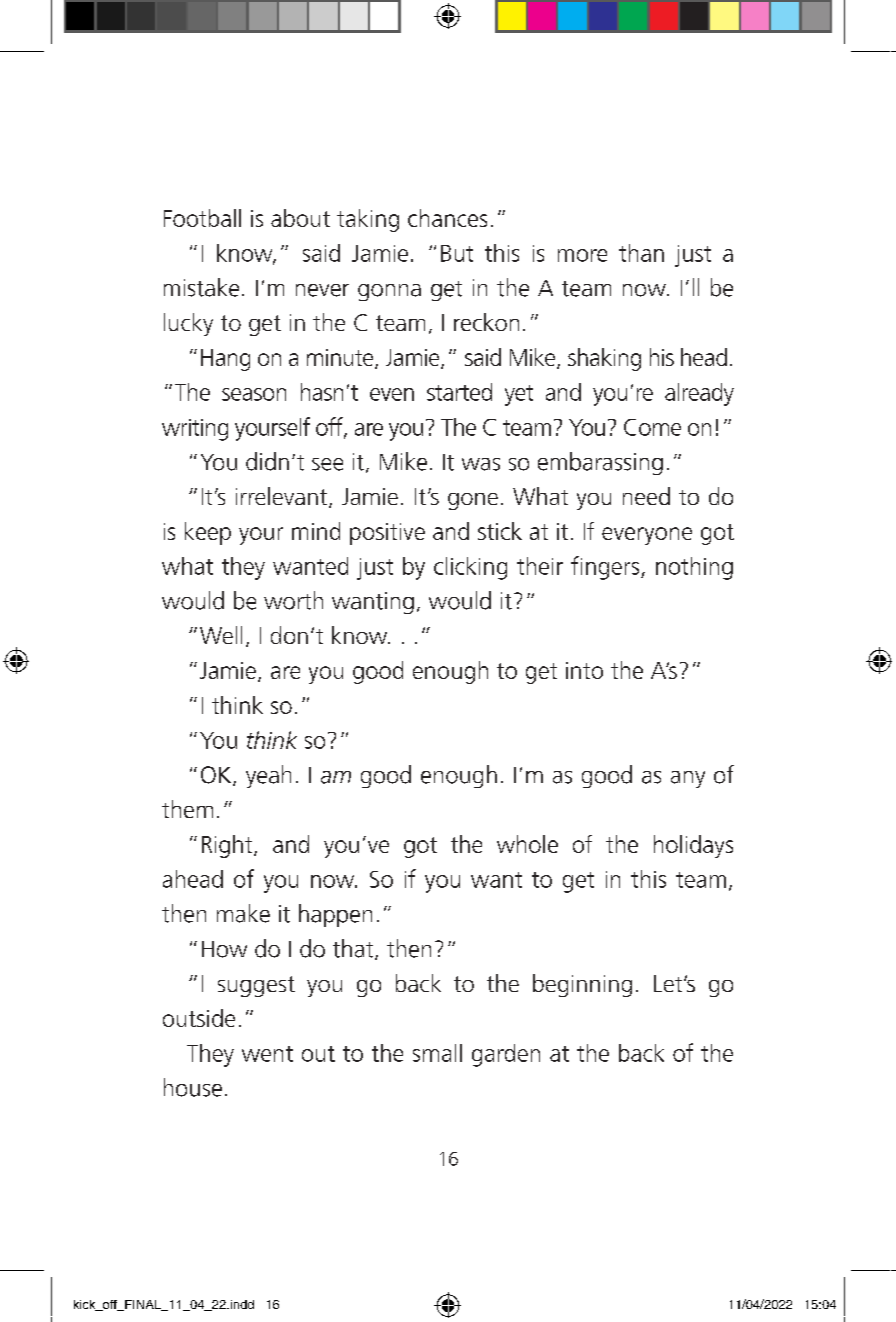  I want to click on clicking, so click(470, 568).
